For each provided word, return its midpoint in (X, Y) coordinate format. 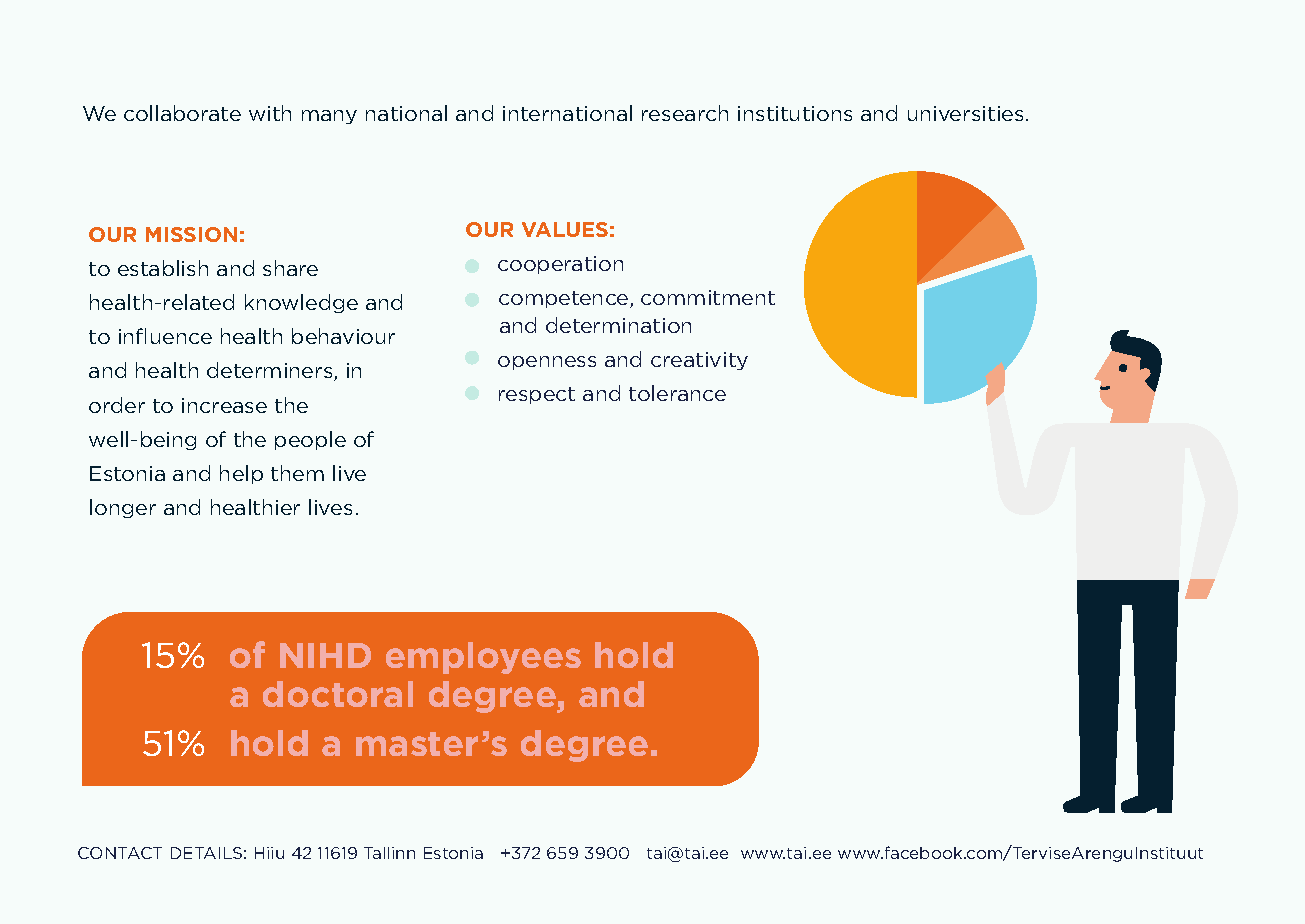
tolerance (677, 393)
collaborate (182, 113)
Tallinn (389, 853)
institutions (795, 113)
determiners (271, 371)
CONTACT (120, 853)
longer (123, 508)
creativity (699, 361)
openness (547, 363)
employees (483, 658)
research (685, 113)
